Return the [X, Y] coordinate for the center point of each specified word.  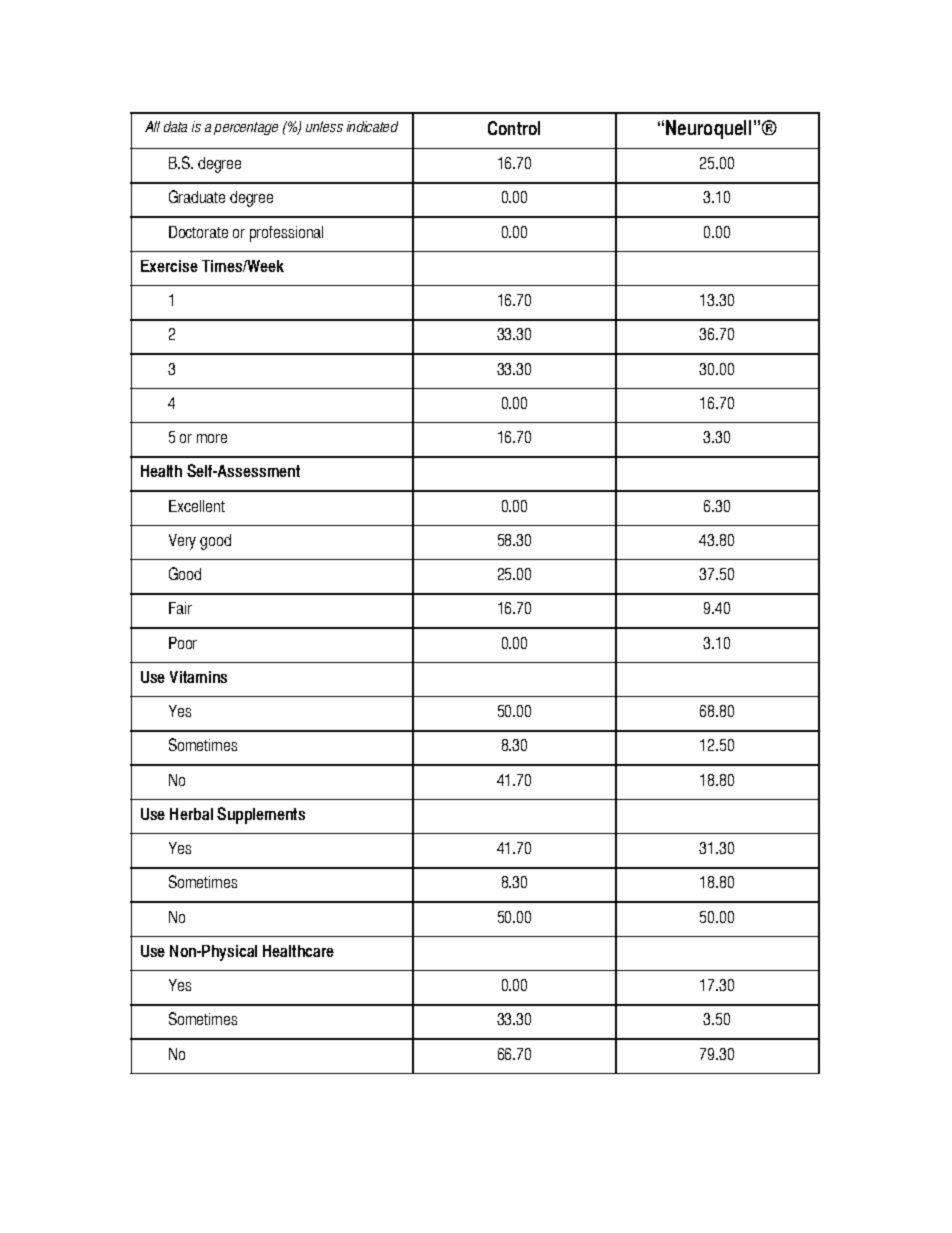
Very [182, 542]
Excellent [197, 506]
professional [286, 234]
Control [514, 128]
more [212, 438]
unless [324, 126]
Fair [180, 608]
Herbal [191, 814]
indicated [372, 126]
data [175, 126]
